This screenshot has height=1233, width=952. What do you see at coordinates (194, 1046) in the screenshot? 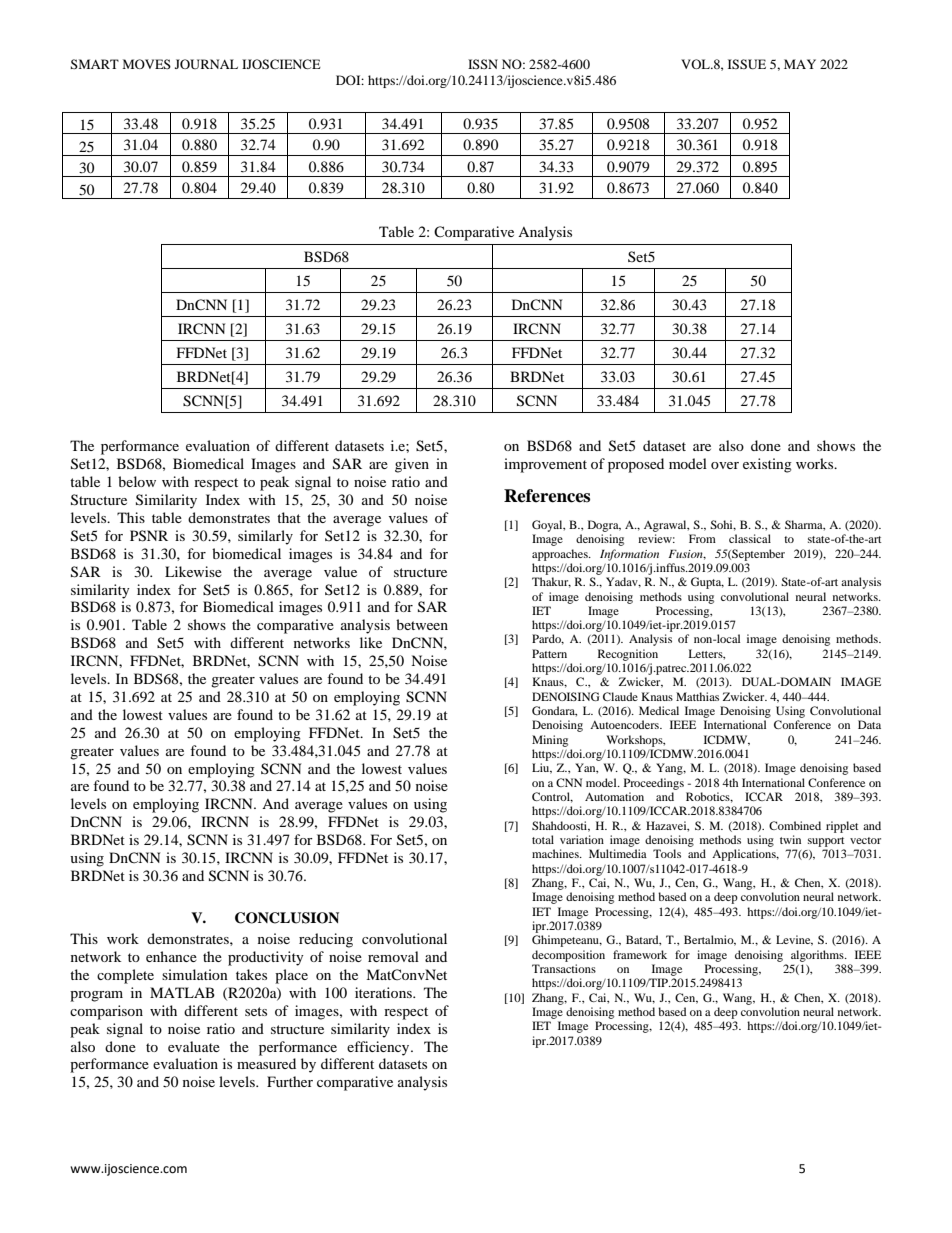
I see `evaluate` at bounding box center [194, 1046].
